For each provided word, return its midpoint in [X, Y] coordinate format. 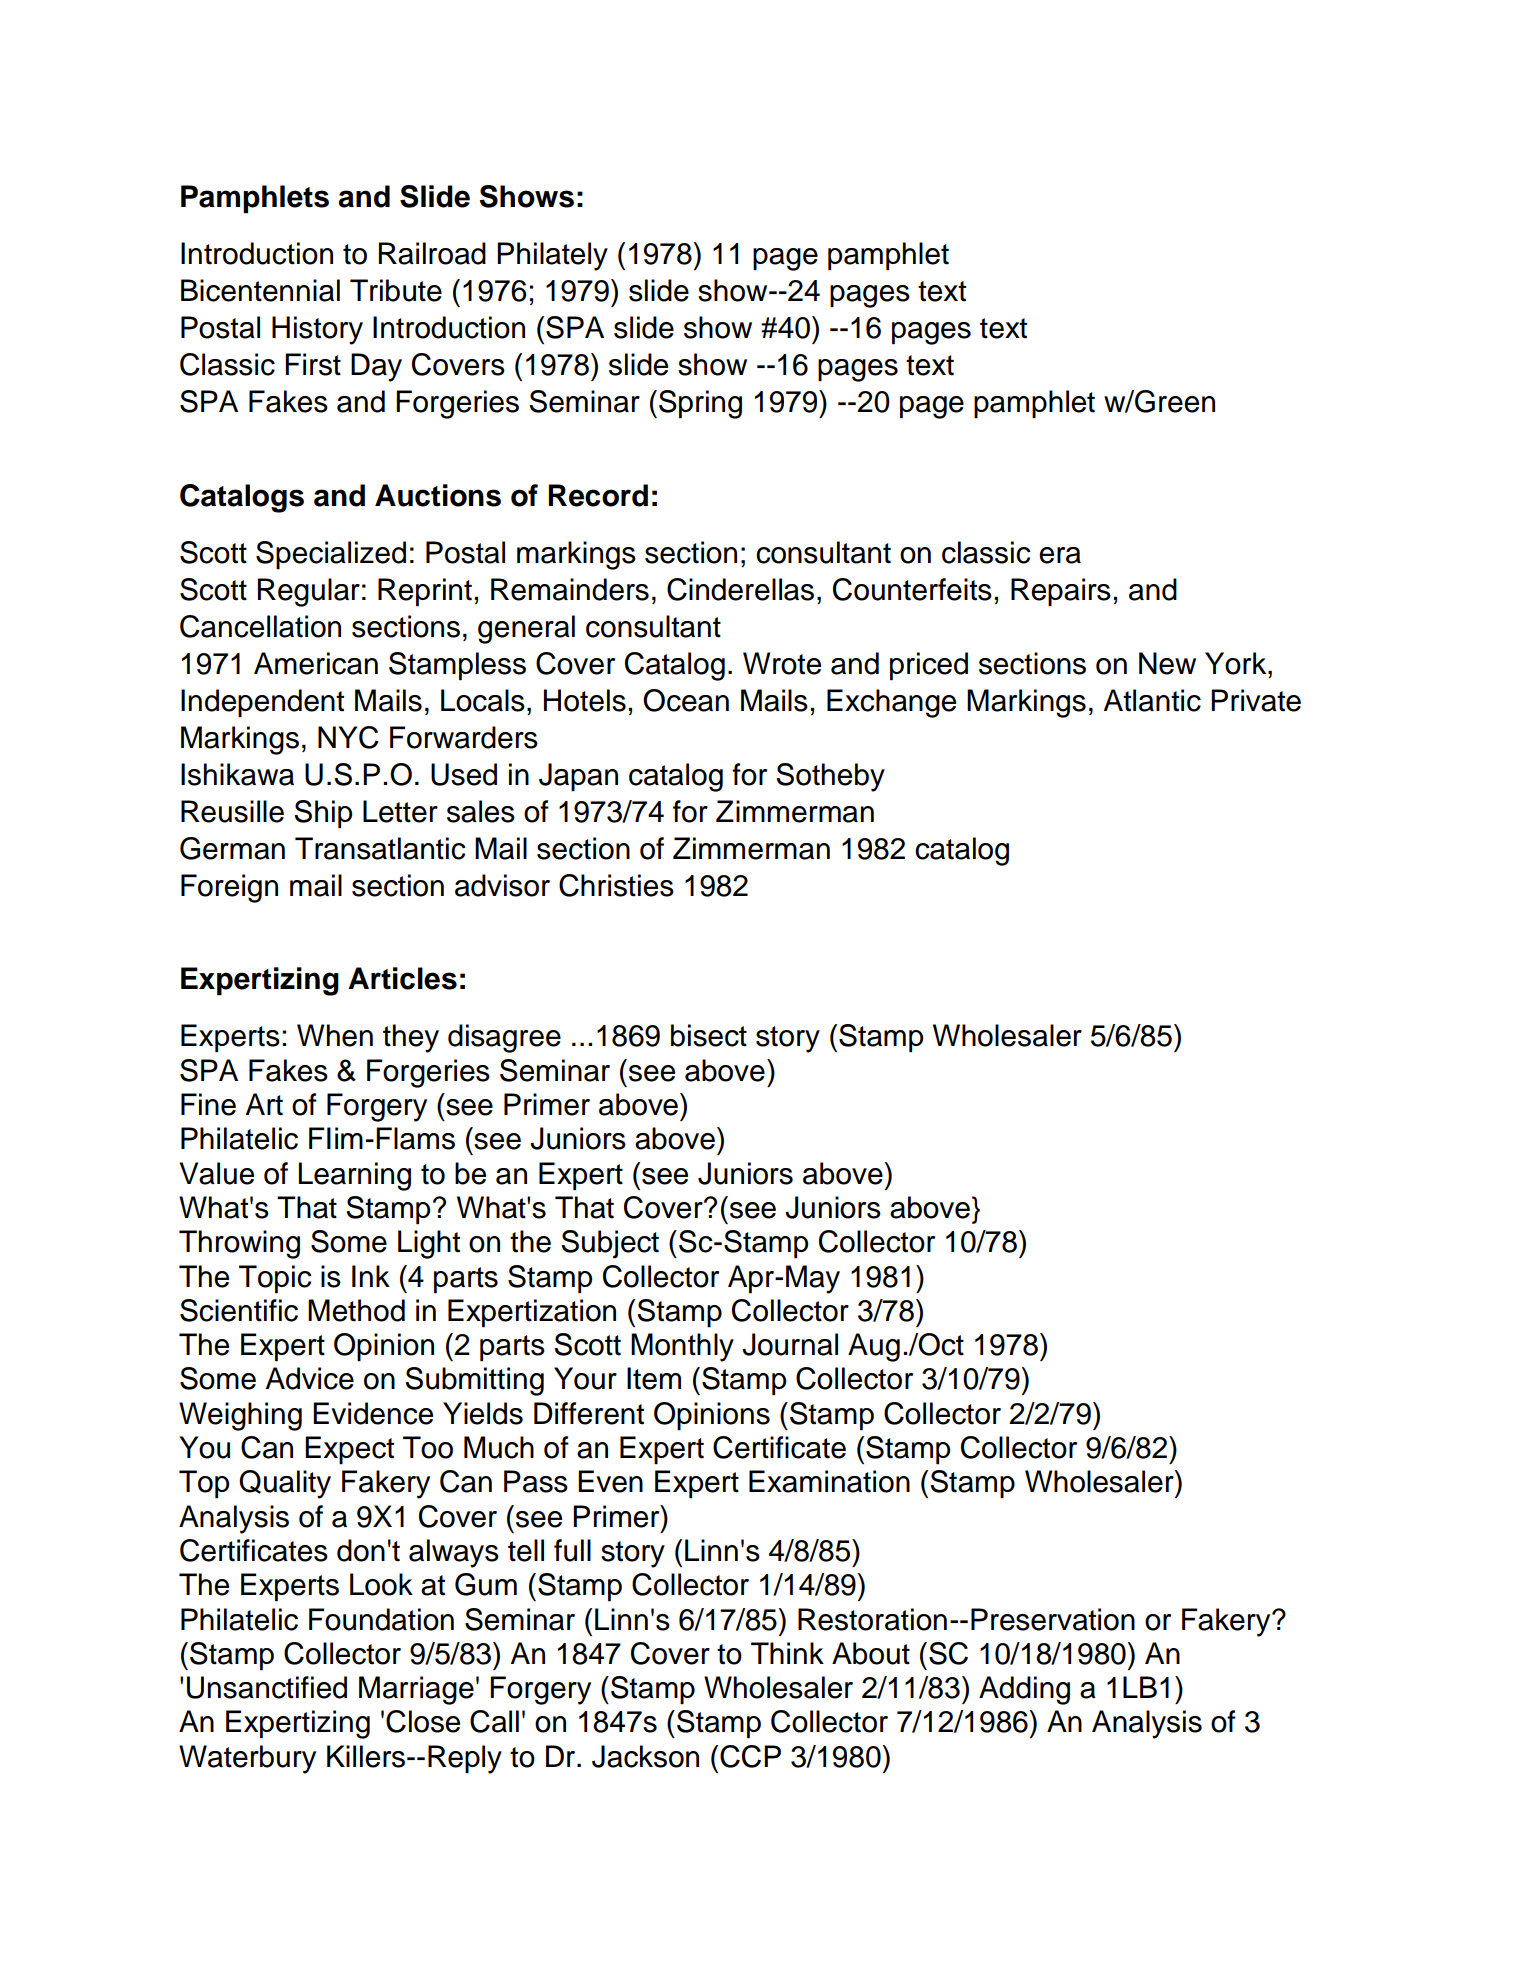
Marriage [416, 1690]
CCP [750, 1756]
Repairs [1061, 592]
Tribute [396, 290]
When [335, 1035]
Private [1256, 700]
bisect [709, 1035]
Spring [700, 404]
